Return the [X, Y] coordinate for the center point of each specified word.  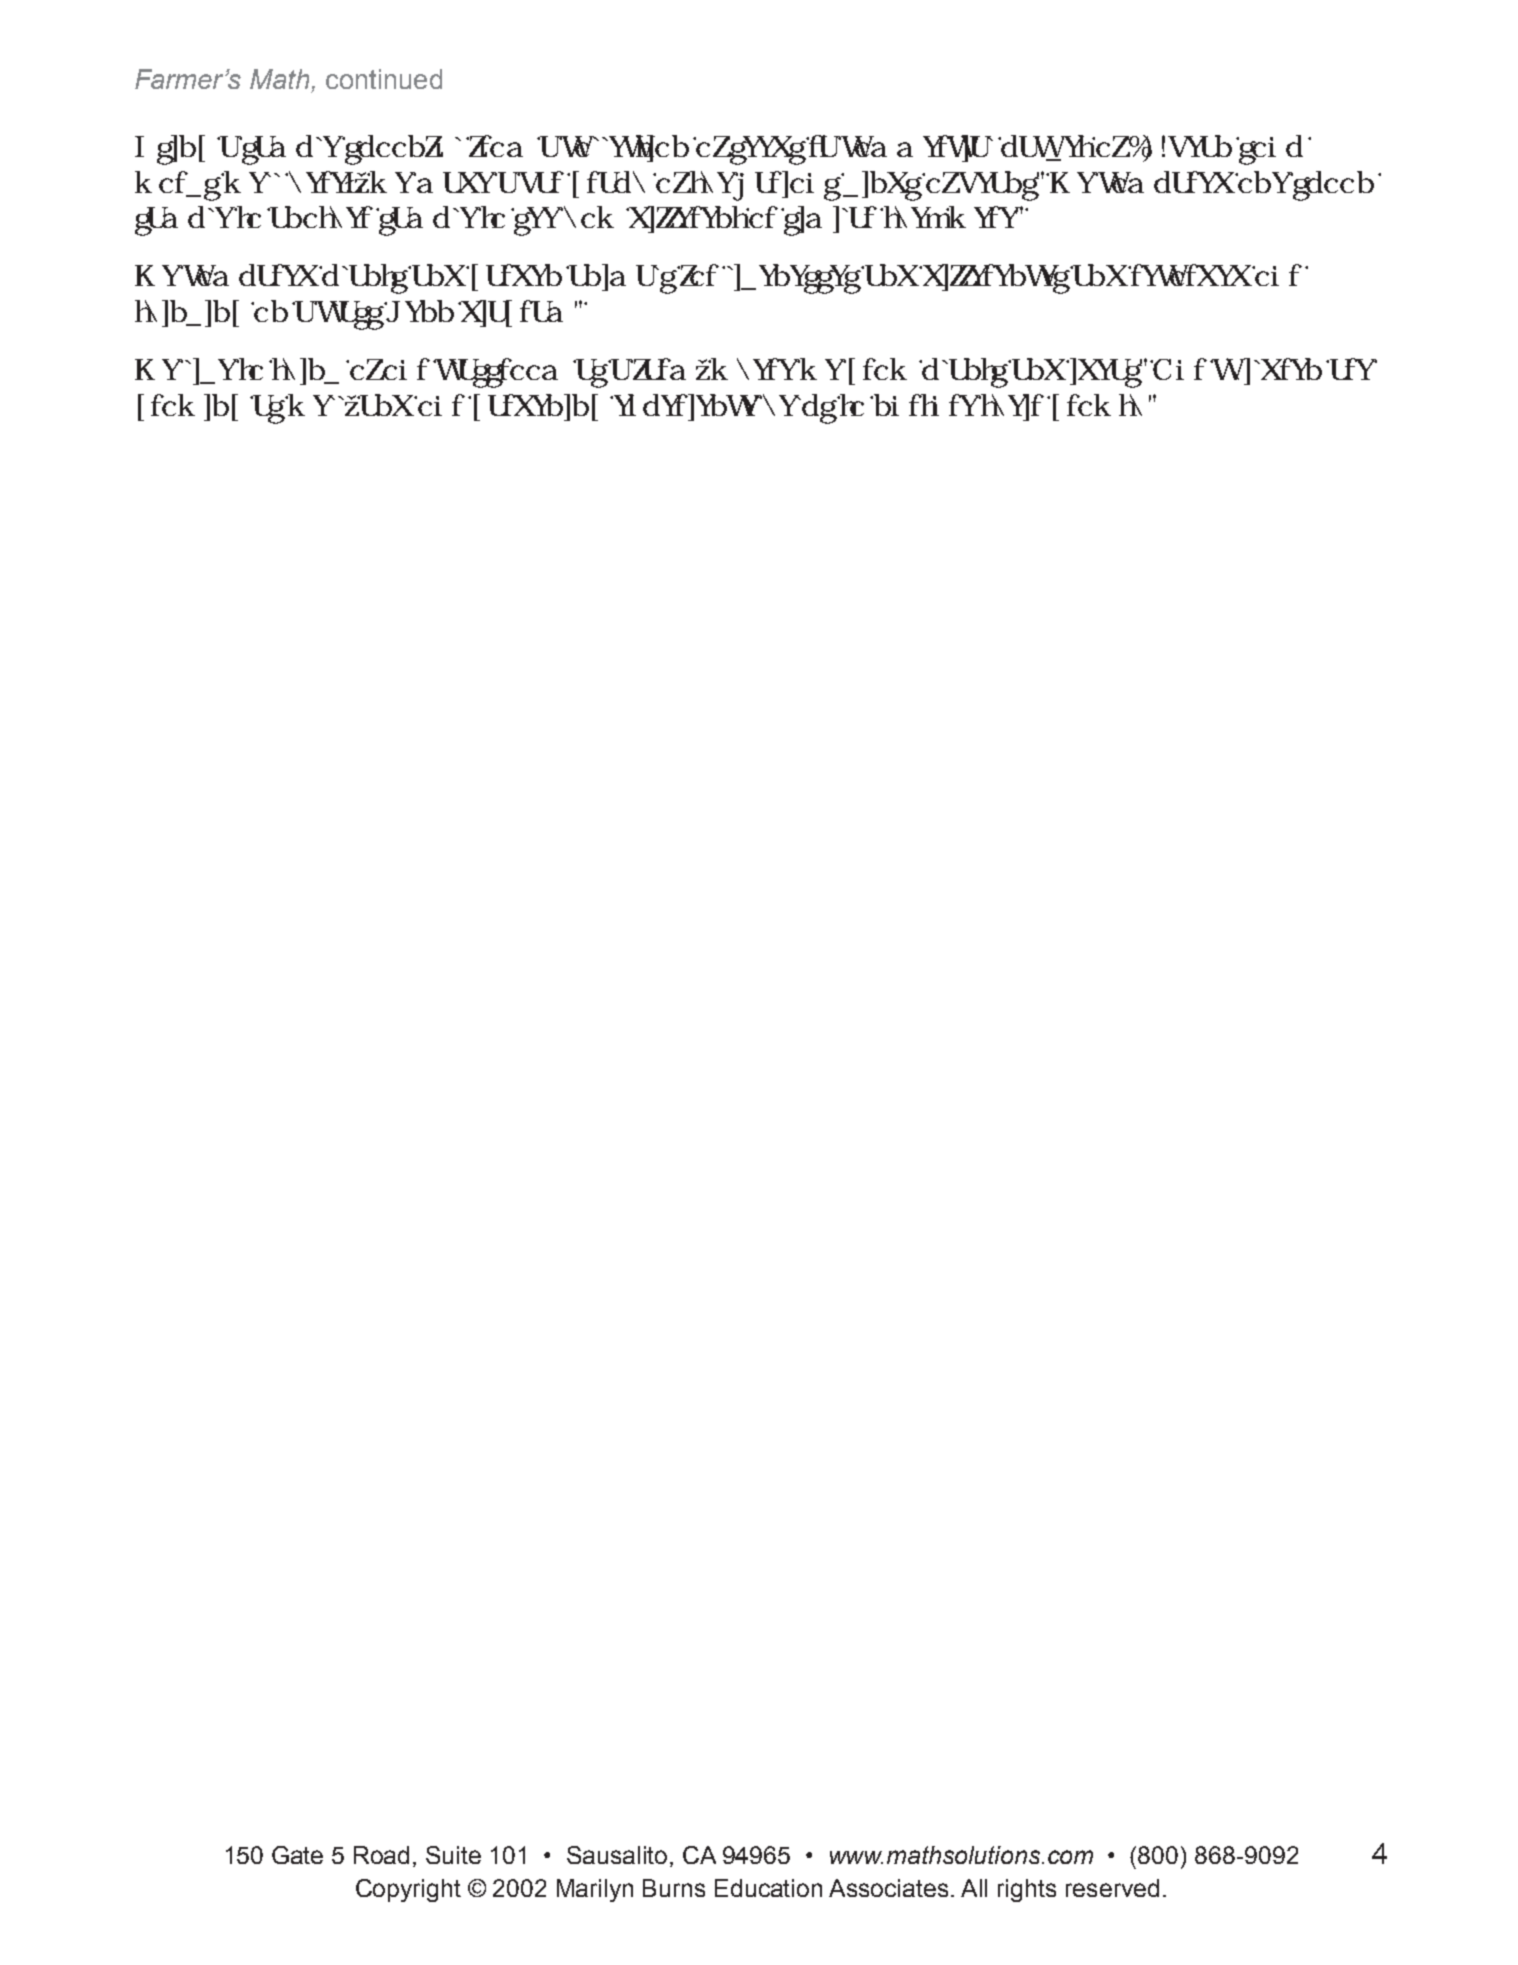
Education [768, 1888]
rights [1027, 1890]
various [787, 186]
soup [1270, 150]
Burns [674, 1888]
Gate [297, 1855]
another [320, 217]
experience [686, 407]
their [1012, 407]
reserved [1112, 1888]
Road [381, 1855]
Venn [419, 311]
